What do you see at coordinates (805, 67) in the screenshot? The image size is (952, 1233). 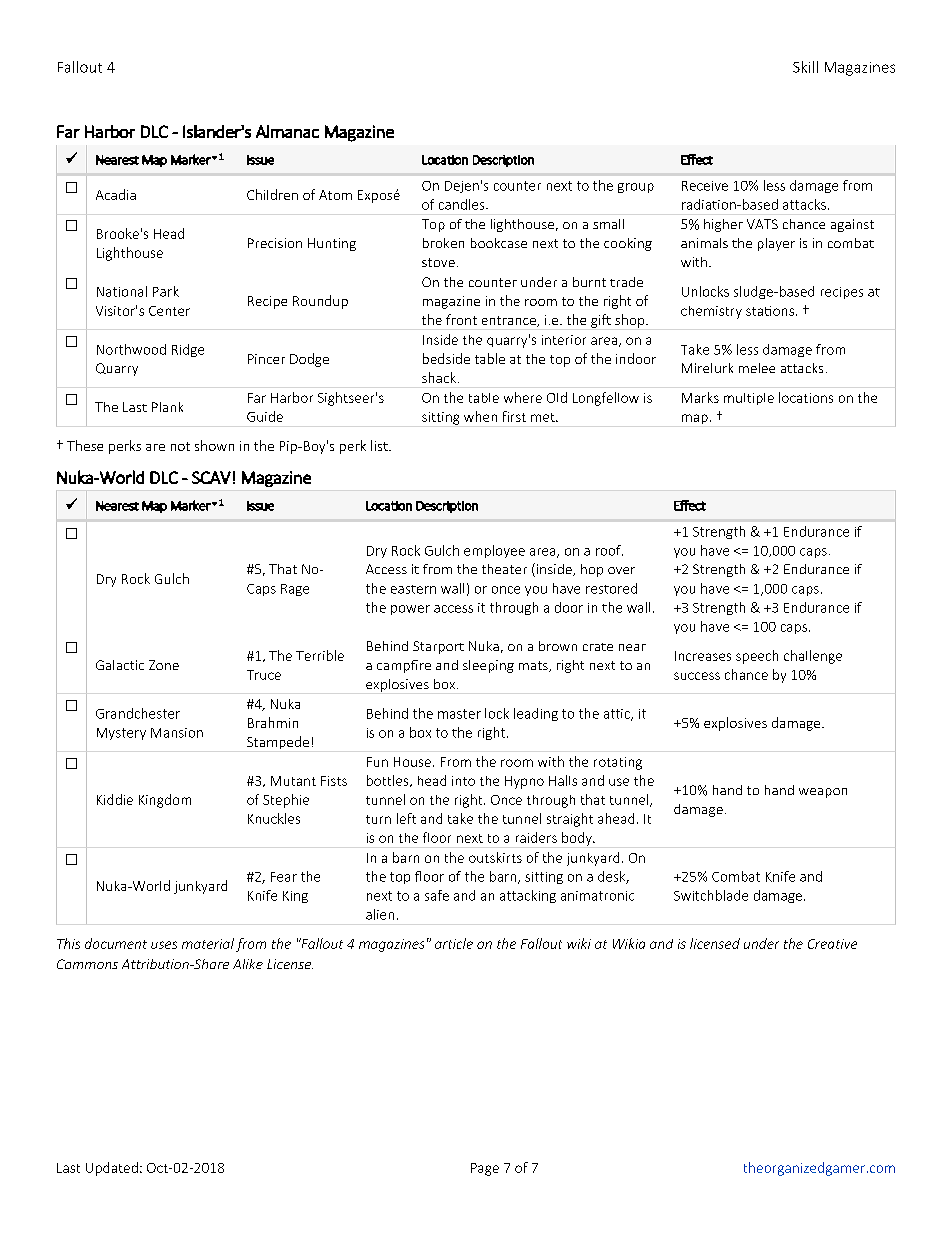 I see `Skill` at bounding box center [805, 67].
